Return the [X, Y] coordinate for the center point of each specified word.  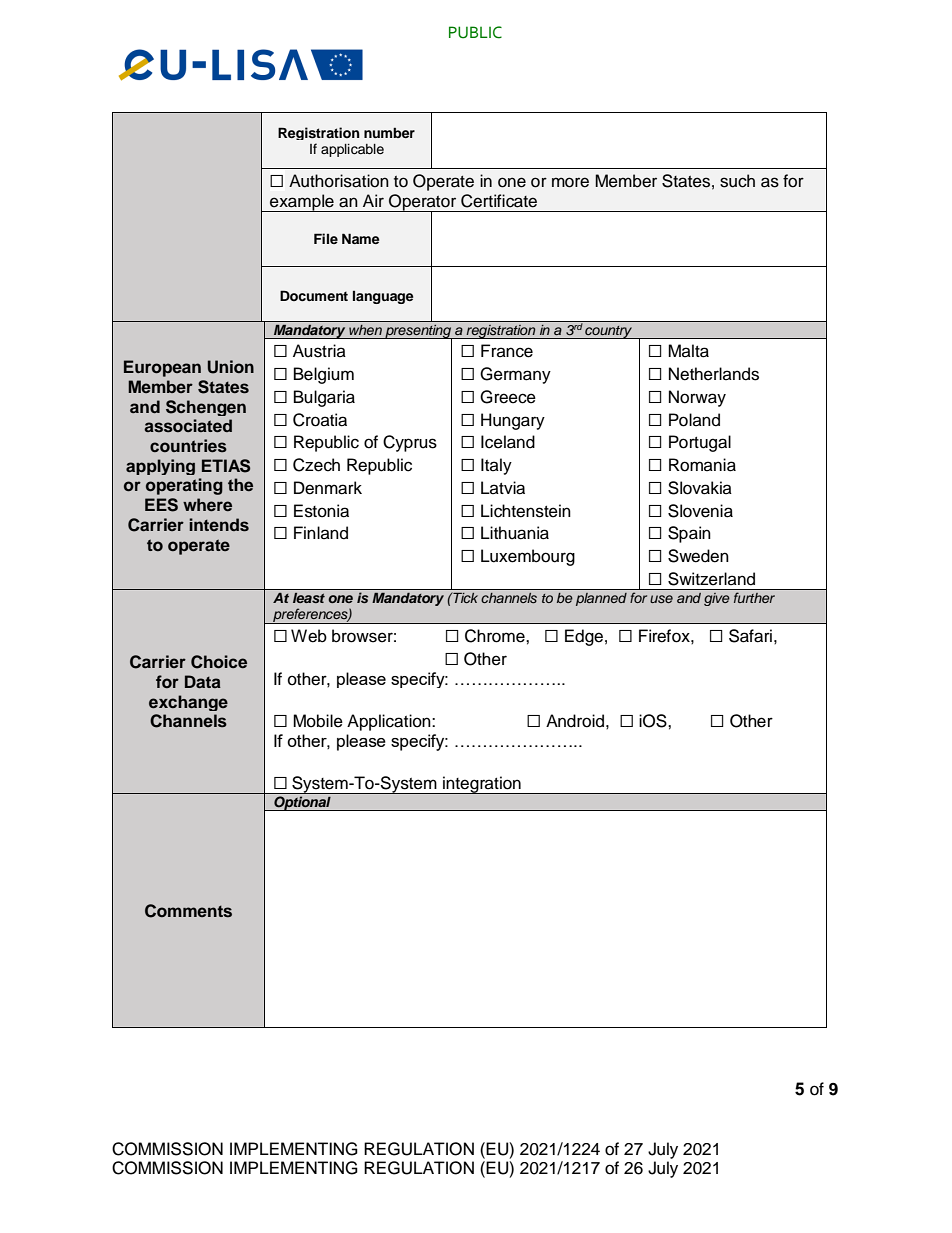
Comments [188, 911]
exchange [188, 703]
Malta [688, 351]
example [302, 203]
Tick [464, 597]
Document [314, 295]
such [737, 181]
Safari [750, 636]
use [661, 599]
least [309, 598]
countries [188, 446]
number [389, 132]
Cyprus [410, 443]
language [383, 297]
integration [482, 785]
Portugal [700, 443]
